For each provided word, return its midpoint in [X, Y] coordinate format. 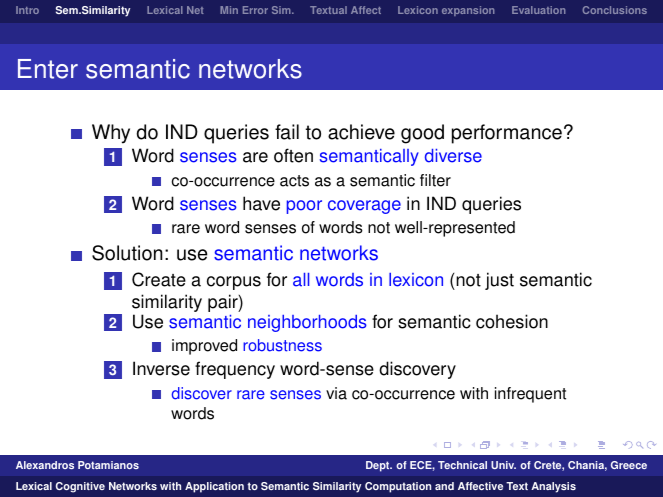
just [499, 281]
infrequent [530, 395]
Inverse [161, 368]
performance [507, 134]
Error [255, 10]
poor [304, 207]
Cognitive [80, 487]
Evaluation [538, 10]
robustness [282, 345]
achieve [361, 132]
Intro [27, 10]
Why [111, 134]
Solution [127, 253]
